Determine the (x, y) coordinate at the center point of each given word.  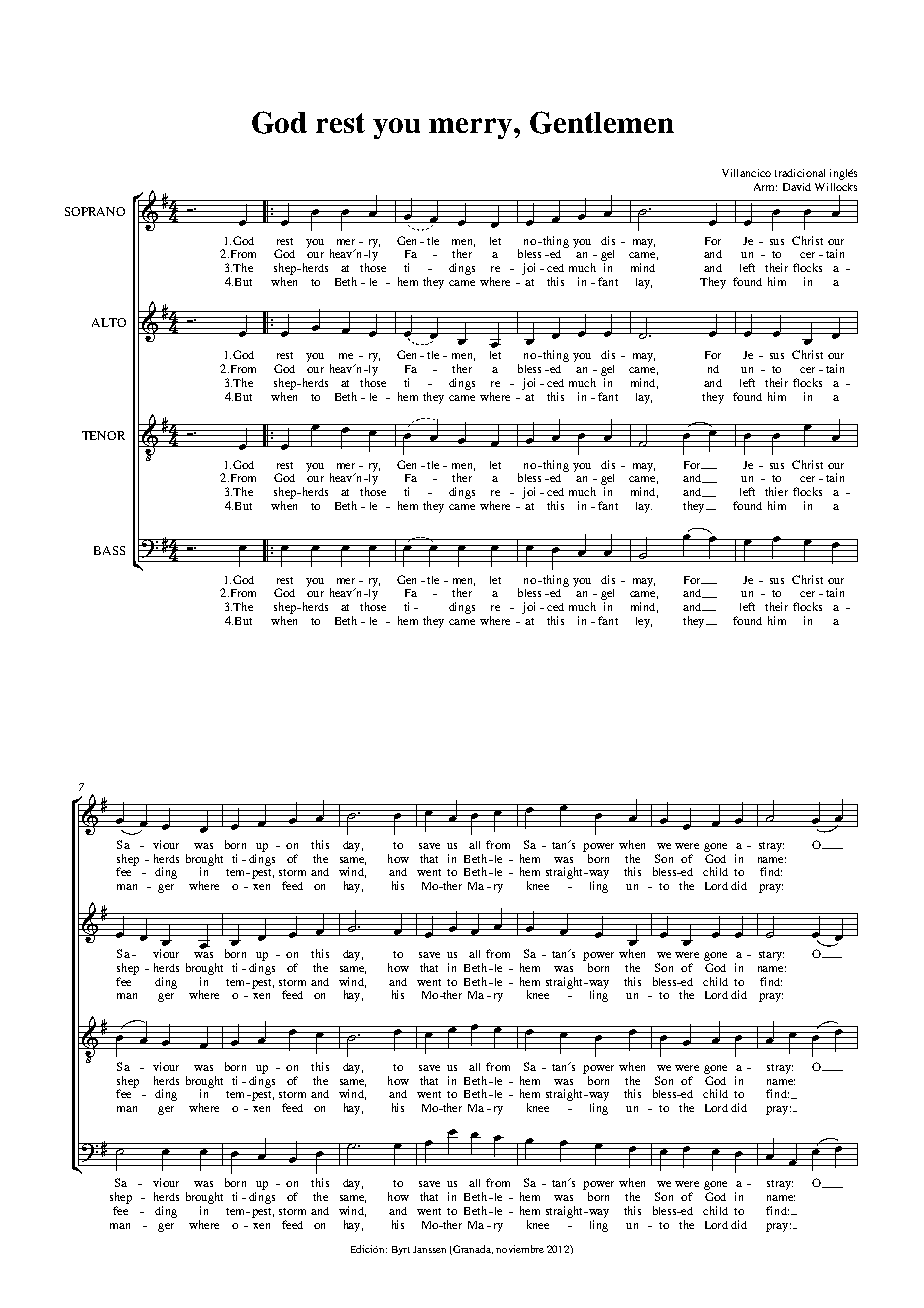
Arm (765, 187)
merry (472, 128)
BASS (109, 550)
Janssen (429, 1249)
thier (776, 491)
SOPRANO (95, 211)
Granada (473, 1249)
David (797, 187)
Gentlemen (602, 122)
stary (771, 956)
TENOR (103, 435)
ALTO (109, 322)
